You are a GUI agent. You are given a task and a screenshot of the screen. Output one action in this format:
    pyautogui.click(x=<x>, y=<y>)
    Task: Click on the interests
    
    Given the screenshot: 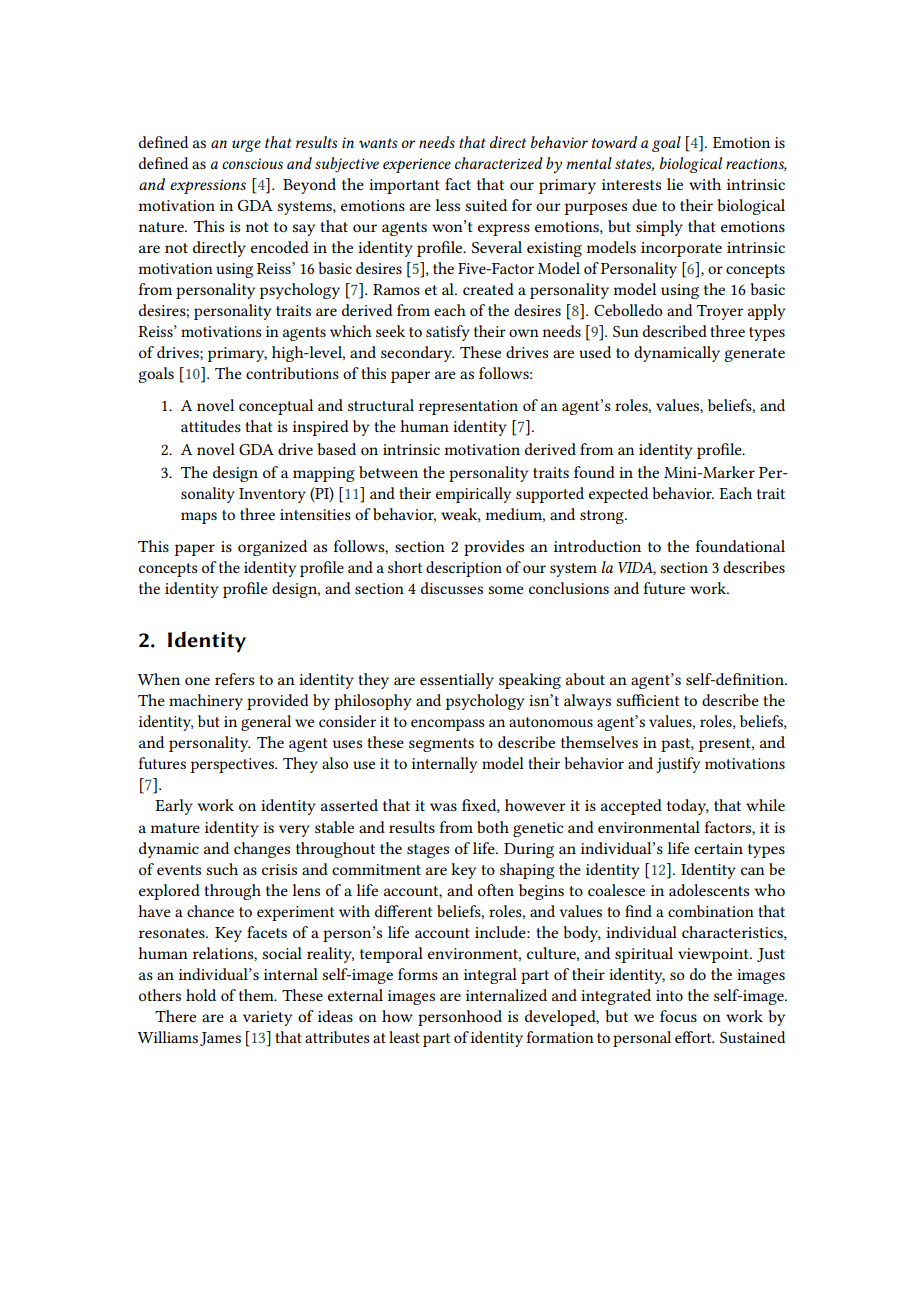 What is the action you would take?
    pyautogui.click(x=631, y=184)
